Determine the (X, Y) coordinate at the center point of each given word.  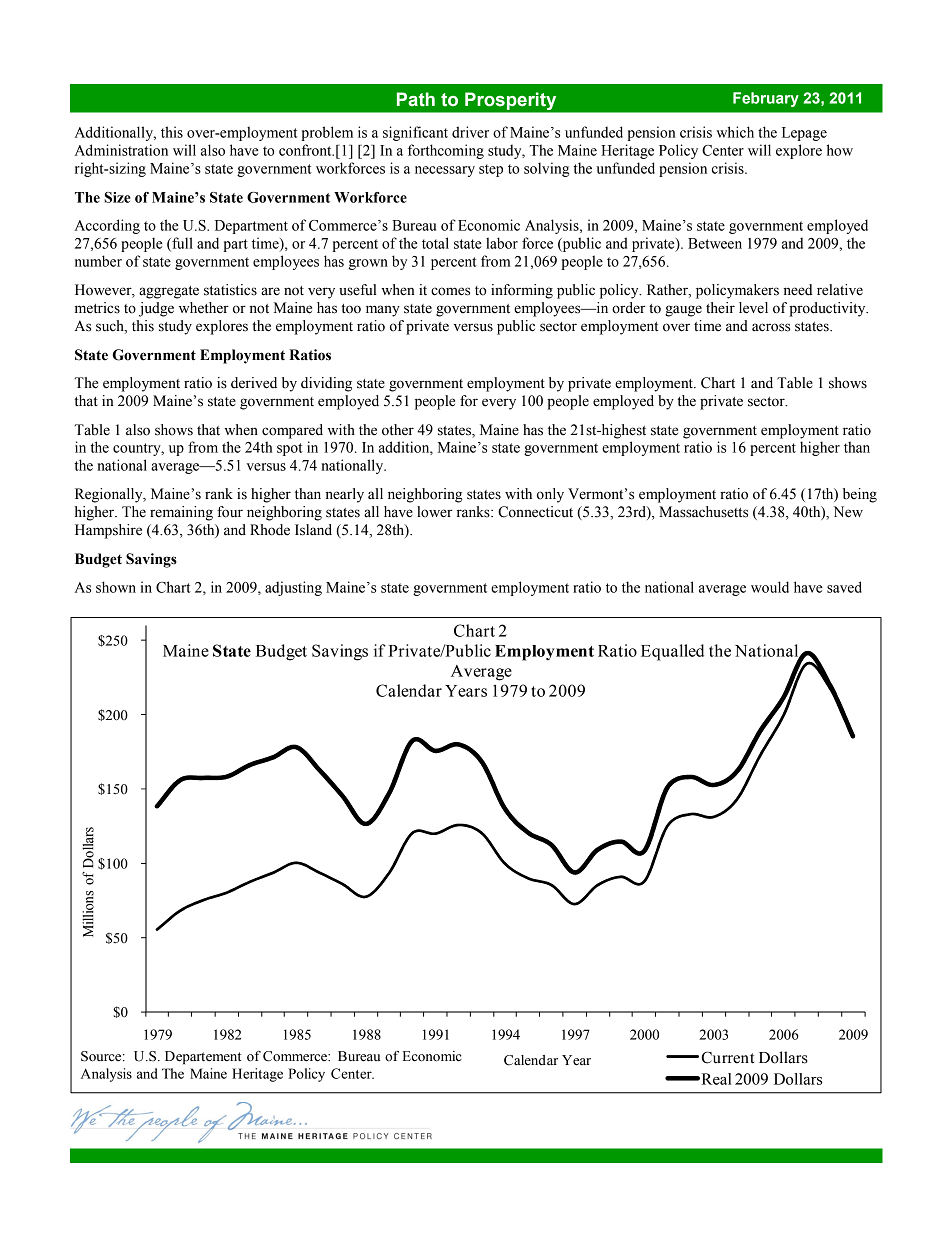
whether (204, 308)
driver (470, 132)
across (771, 327)
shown (116, 587)
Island (313, 530)
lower (434, 512)
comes (450, 291)
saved (844, 587)
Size (117, 197)
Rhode (270, 530)
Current (727, 1057)
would (770, 587)
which (735, 132)
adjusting (293, 588)
